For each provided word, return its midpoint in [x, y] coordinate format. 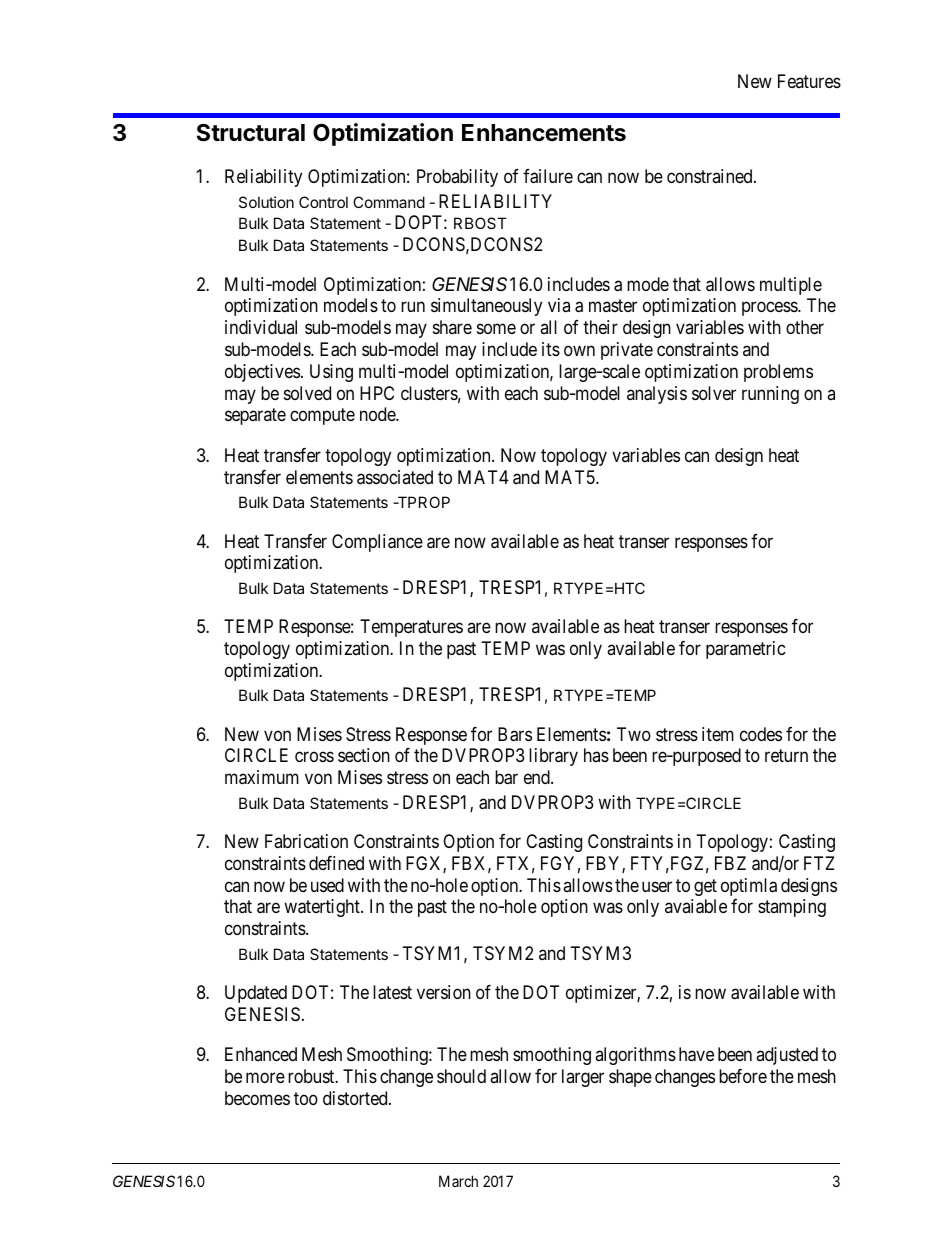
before [743, 1076]
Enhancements [544, 133]
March [458, 1181]
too [306, 1098]
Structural [251, 133]
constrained [711, 176]
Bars [515, 734]
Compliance [377, 543]
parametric [746, 650]
